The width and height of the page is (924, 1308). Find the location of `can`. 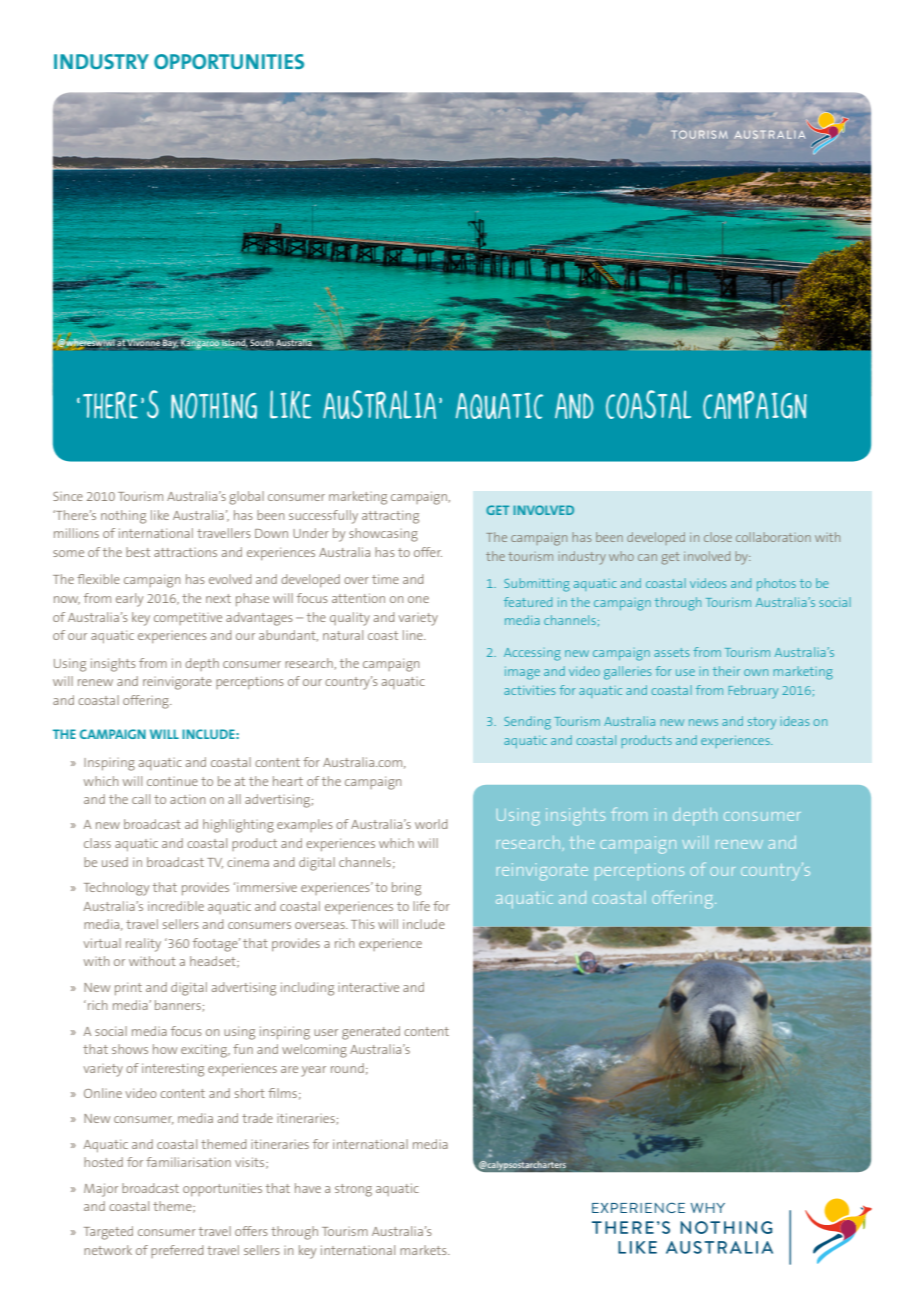

can is located at coordinates (647, 557).
